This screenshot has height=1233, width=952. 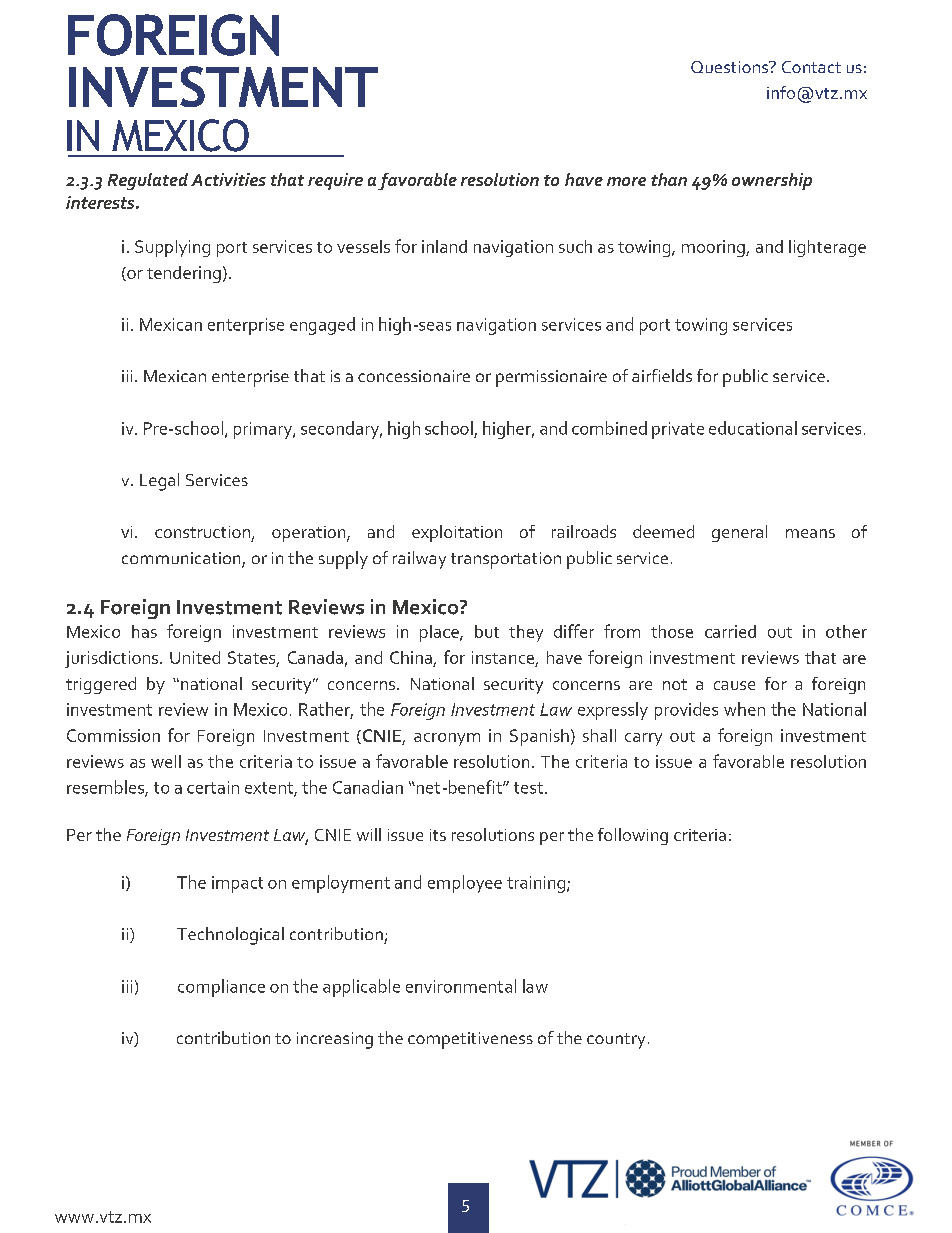 What do you see at coordinates (730, 67) in the screenshot?
I see `Questions` at bounding box center [730, 67].
